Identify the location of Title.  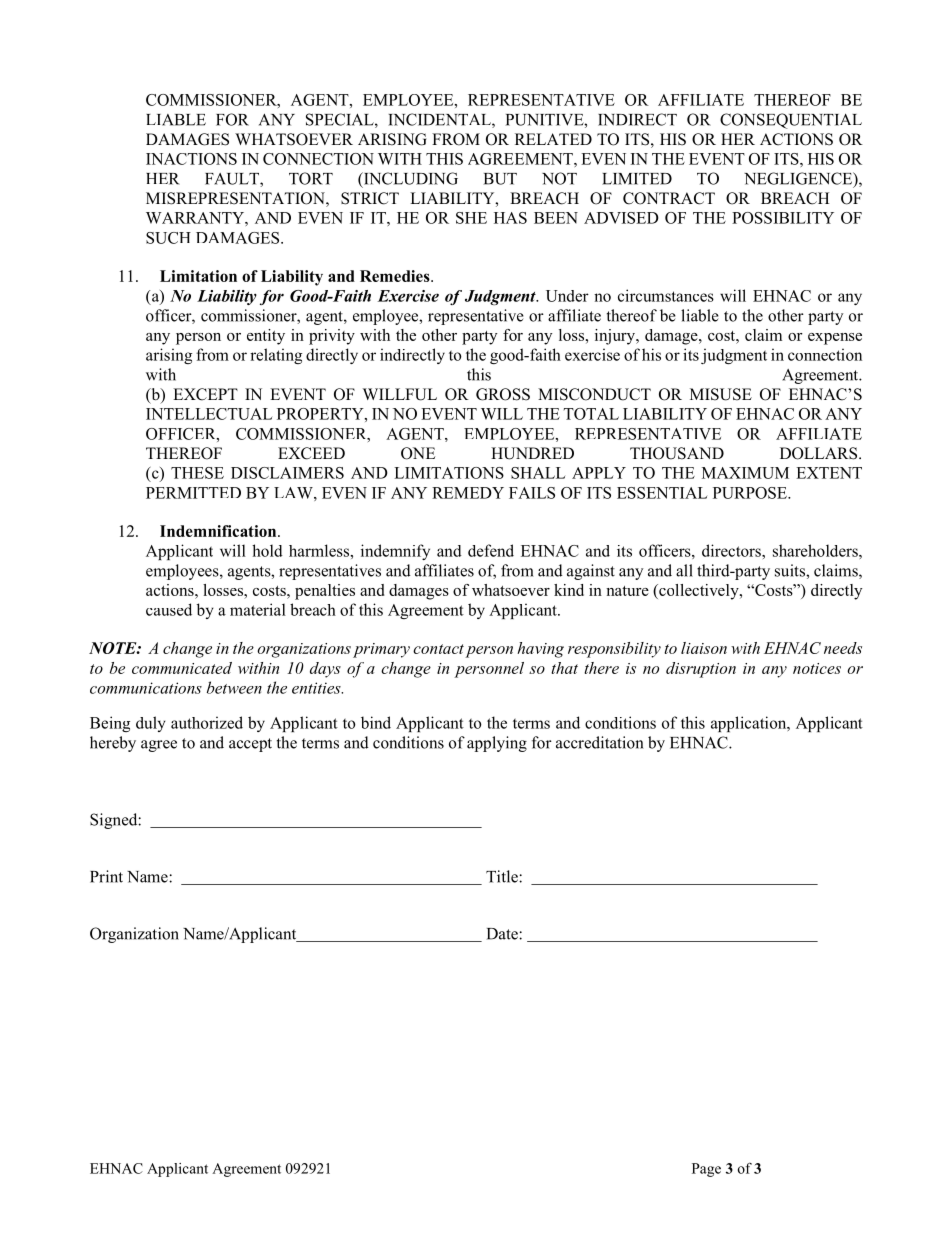
(503, 876).
